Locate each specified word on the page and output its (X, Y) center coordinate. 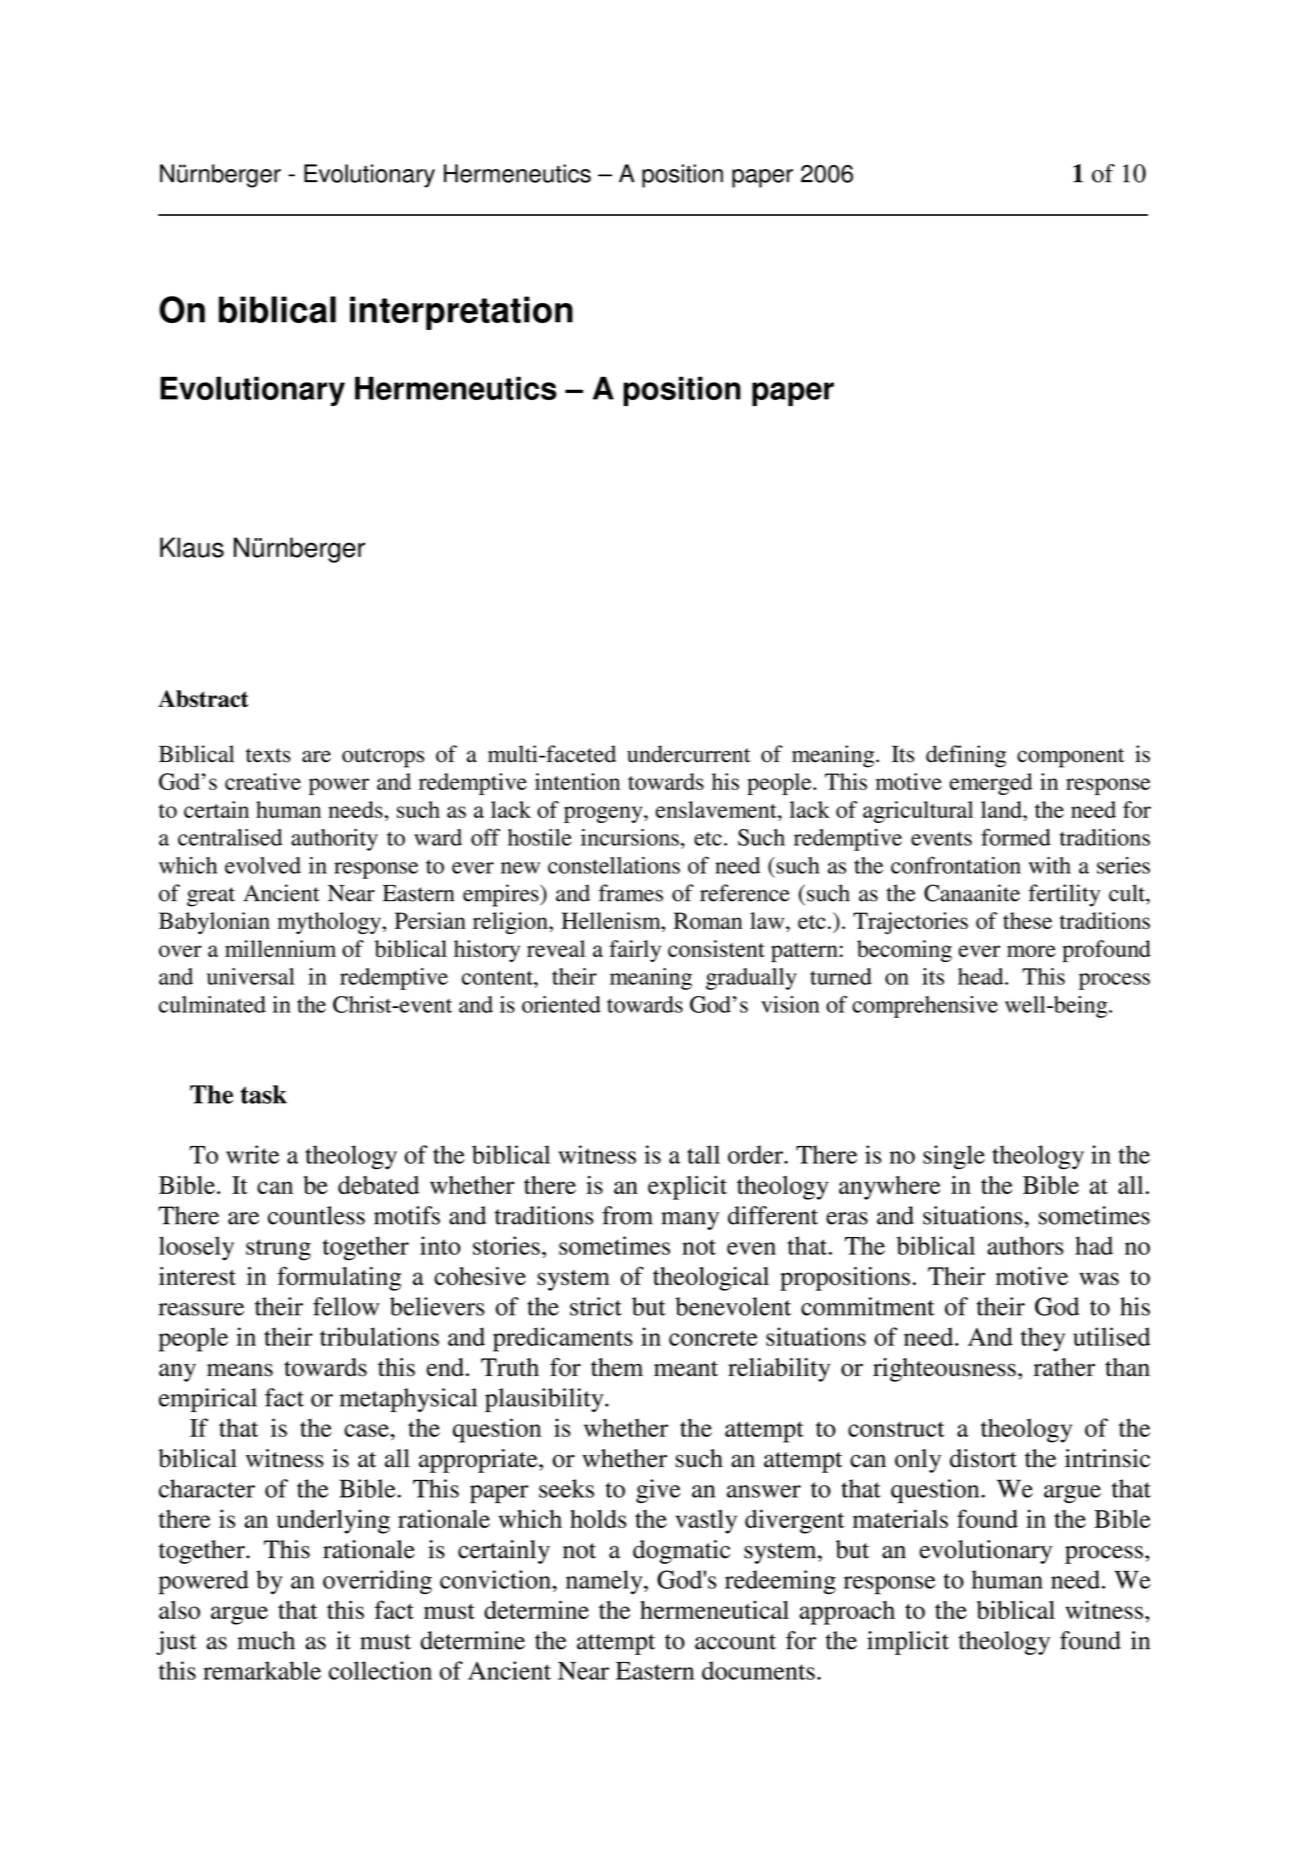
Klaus (192, 547)
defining (966, 756)
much (266, 1640)
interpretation (461, 313)
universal (251, 976)
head (982, 976)
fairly (635, 951)
